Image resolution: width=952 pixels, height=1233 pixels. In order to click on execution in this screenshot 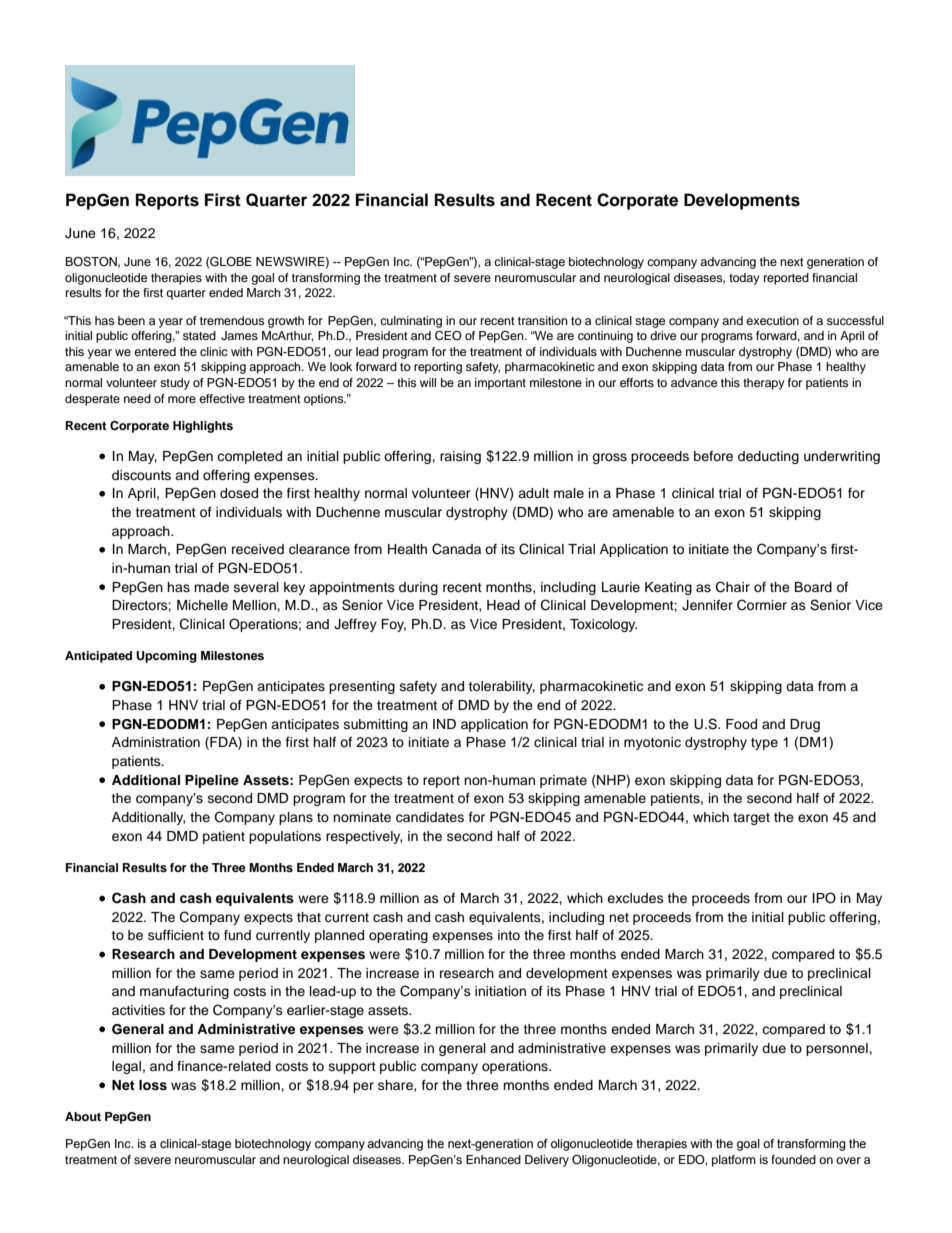, I will do `click(772, 320)`.
